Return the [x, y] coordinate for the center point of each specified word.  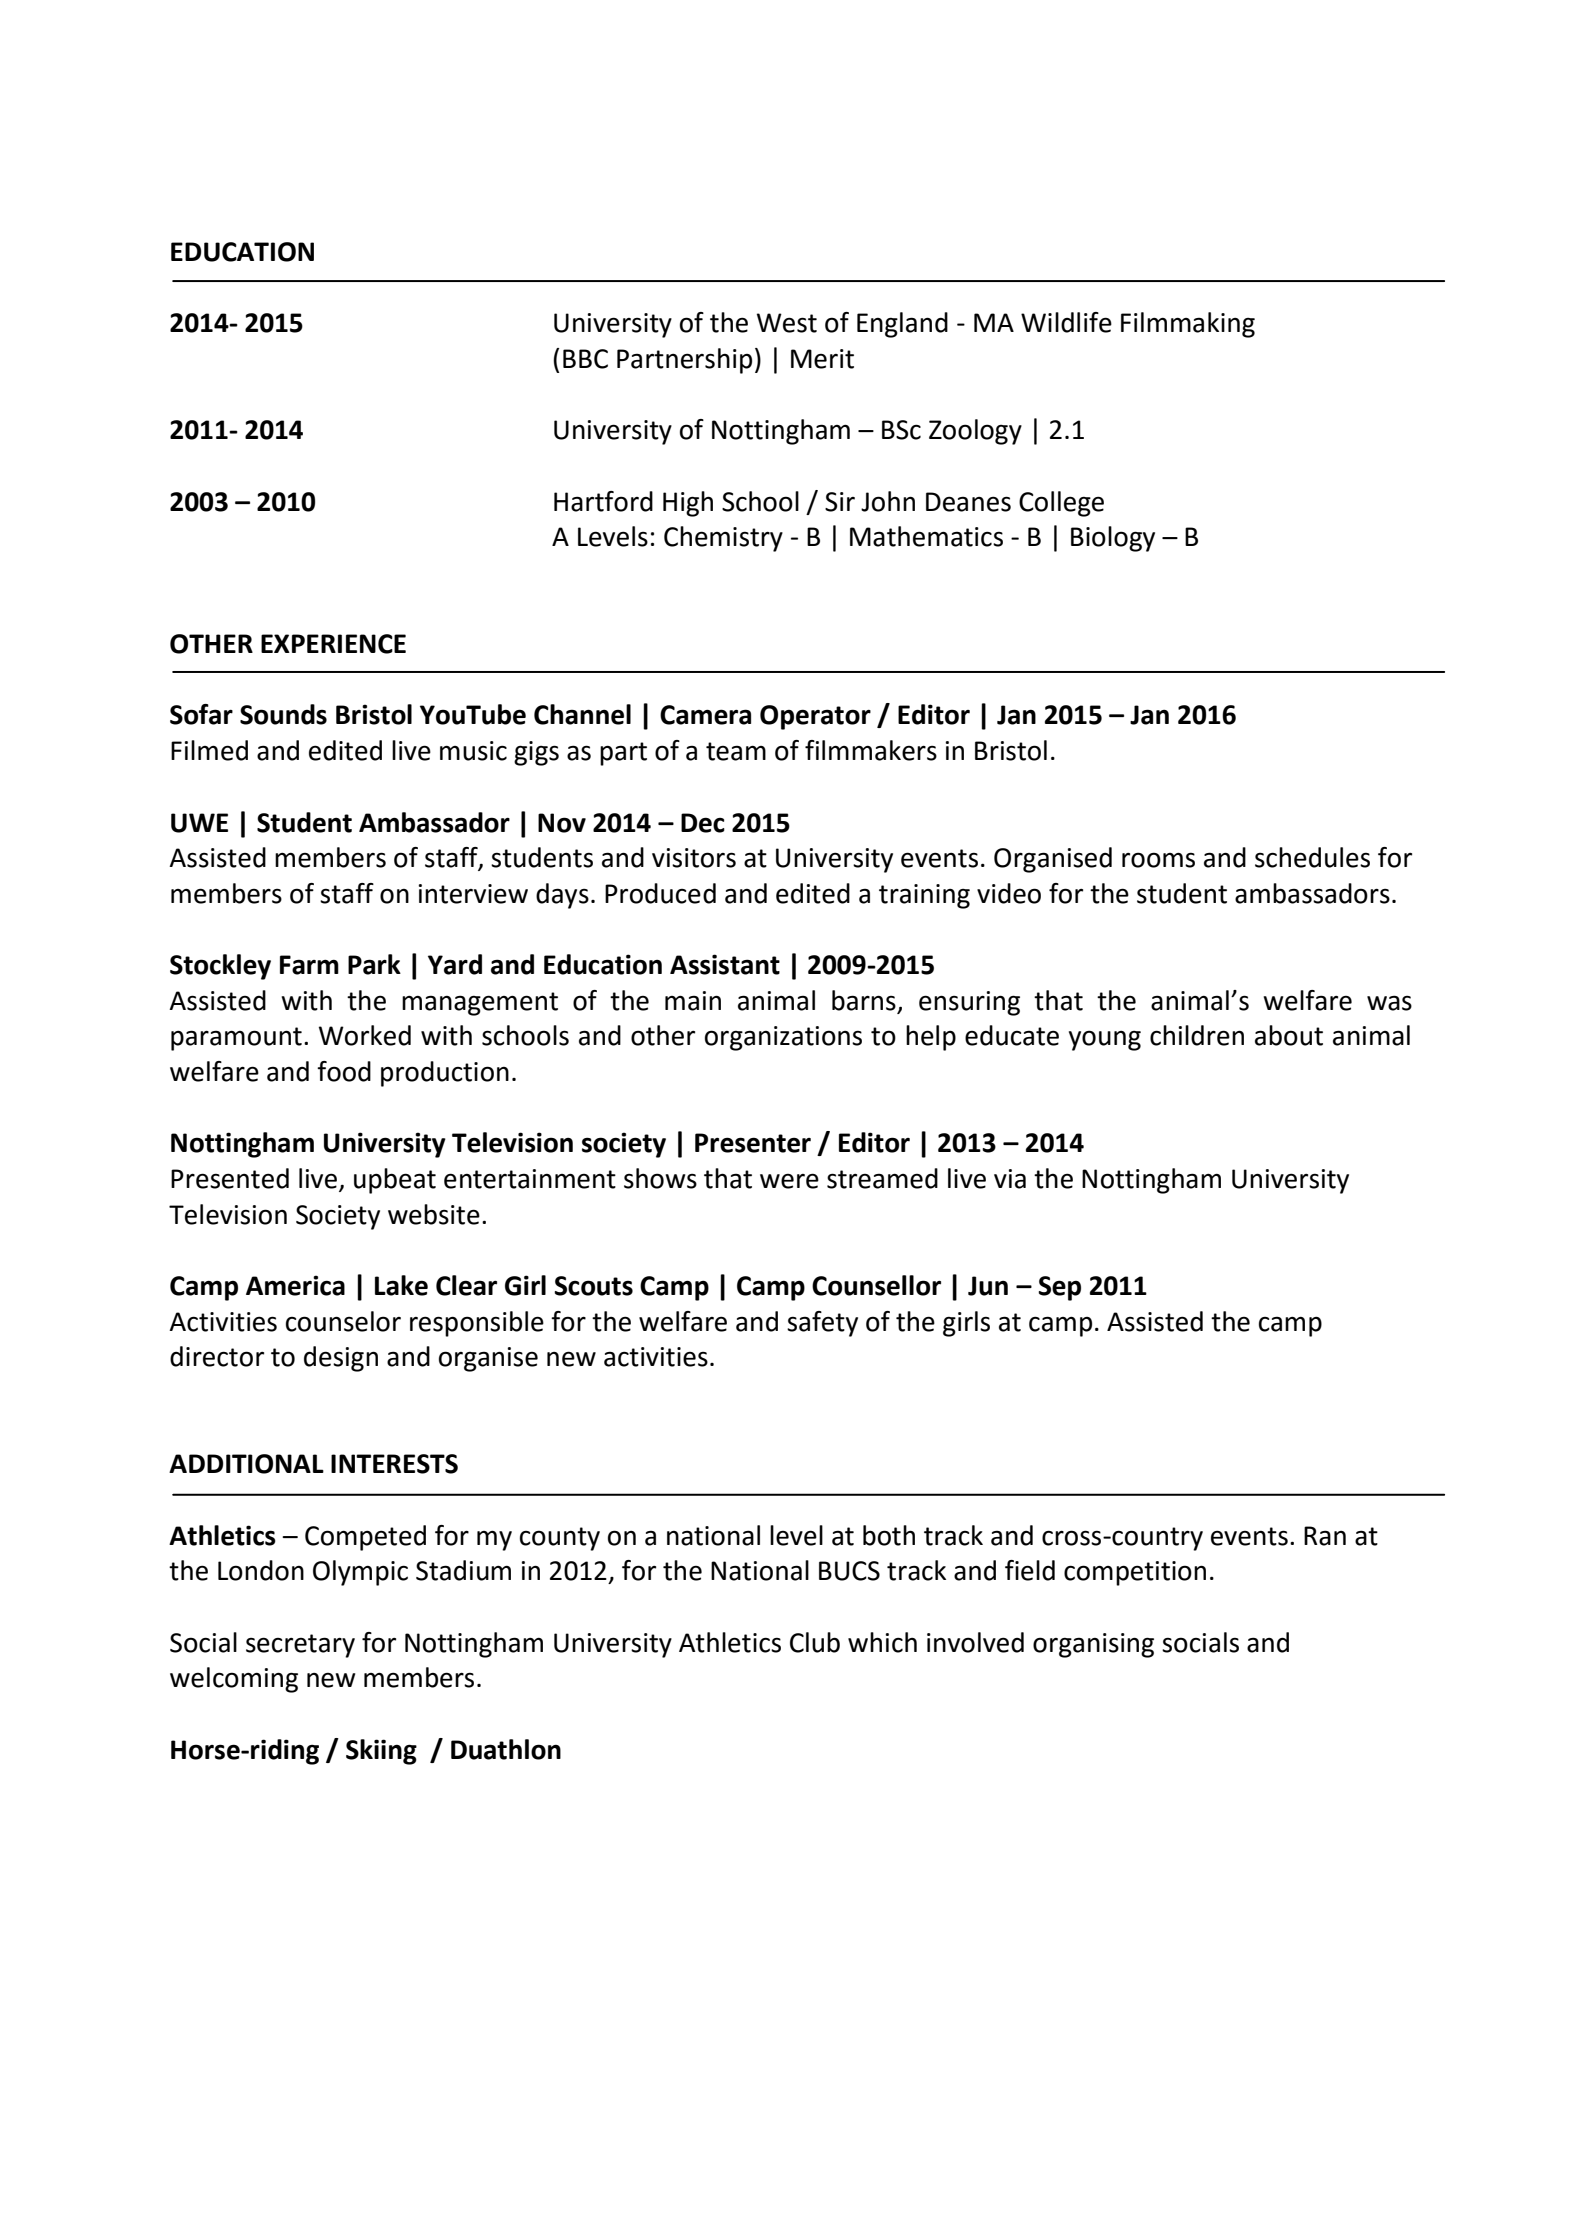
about [1289, 1035]
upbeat [395, 1181]
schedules [1312, 857]
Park [374, 964]
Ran [1325, 1536]
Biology [1113, 539]
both [889, 1535]
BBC [585, 359]
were [789, 1181]
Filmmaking [1188, 325]
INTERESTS [394, 1464]
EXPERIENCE [333, 644]
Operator [815, 717]
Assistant [725, 964]
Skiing [381, 1752]
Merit [822, 359]
